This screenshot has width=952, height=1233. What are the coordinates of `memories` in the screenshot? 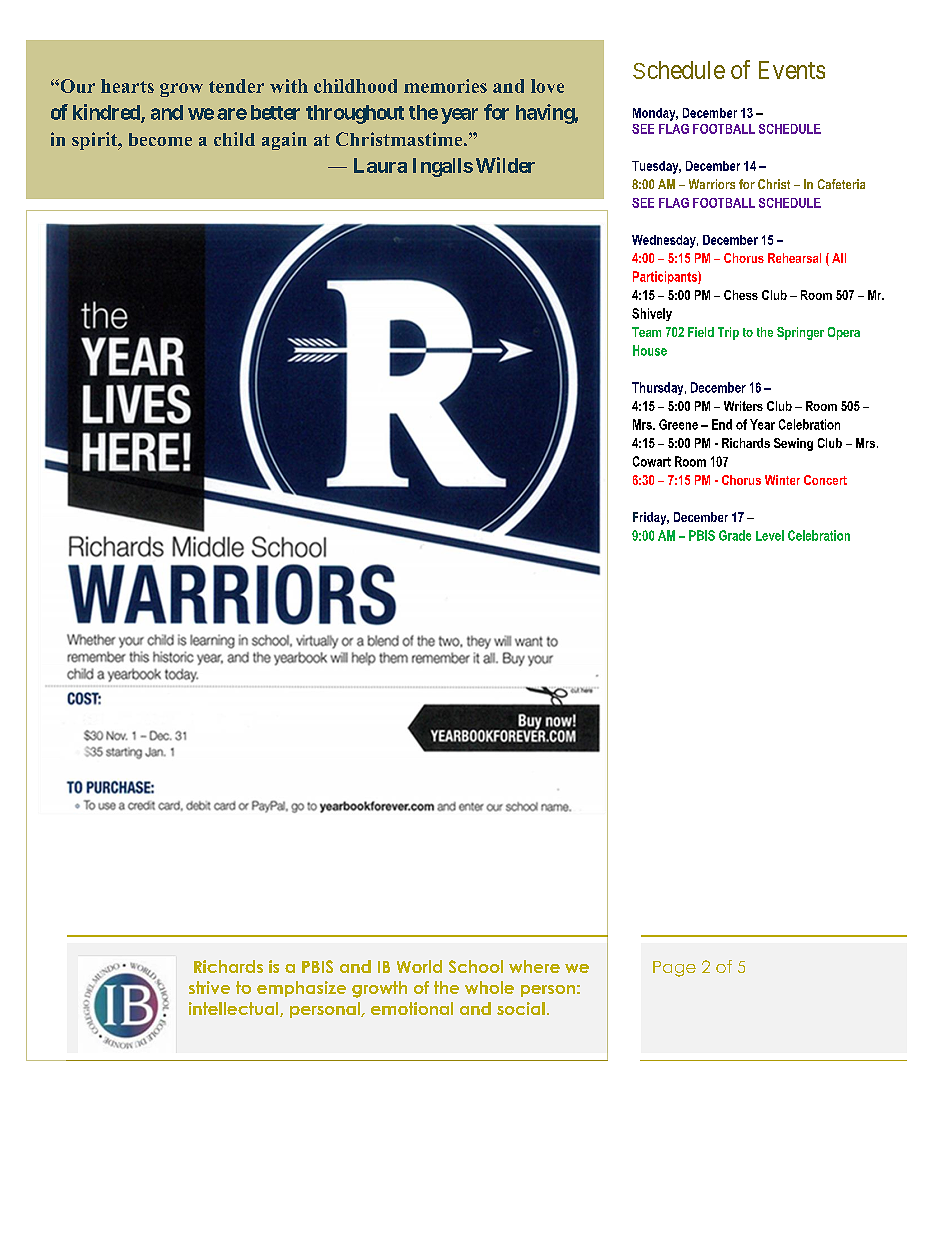 It's located at (445, 86).
